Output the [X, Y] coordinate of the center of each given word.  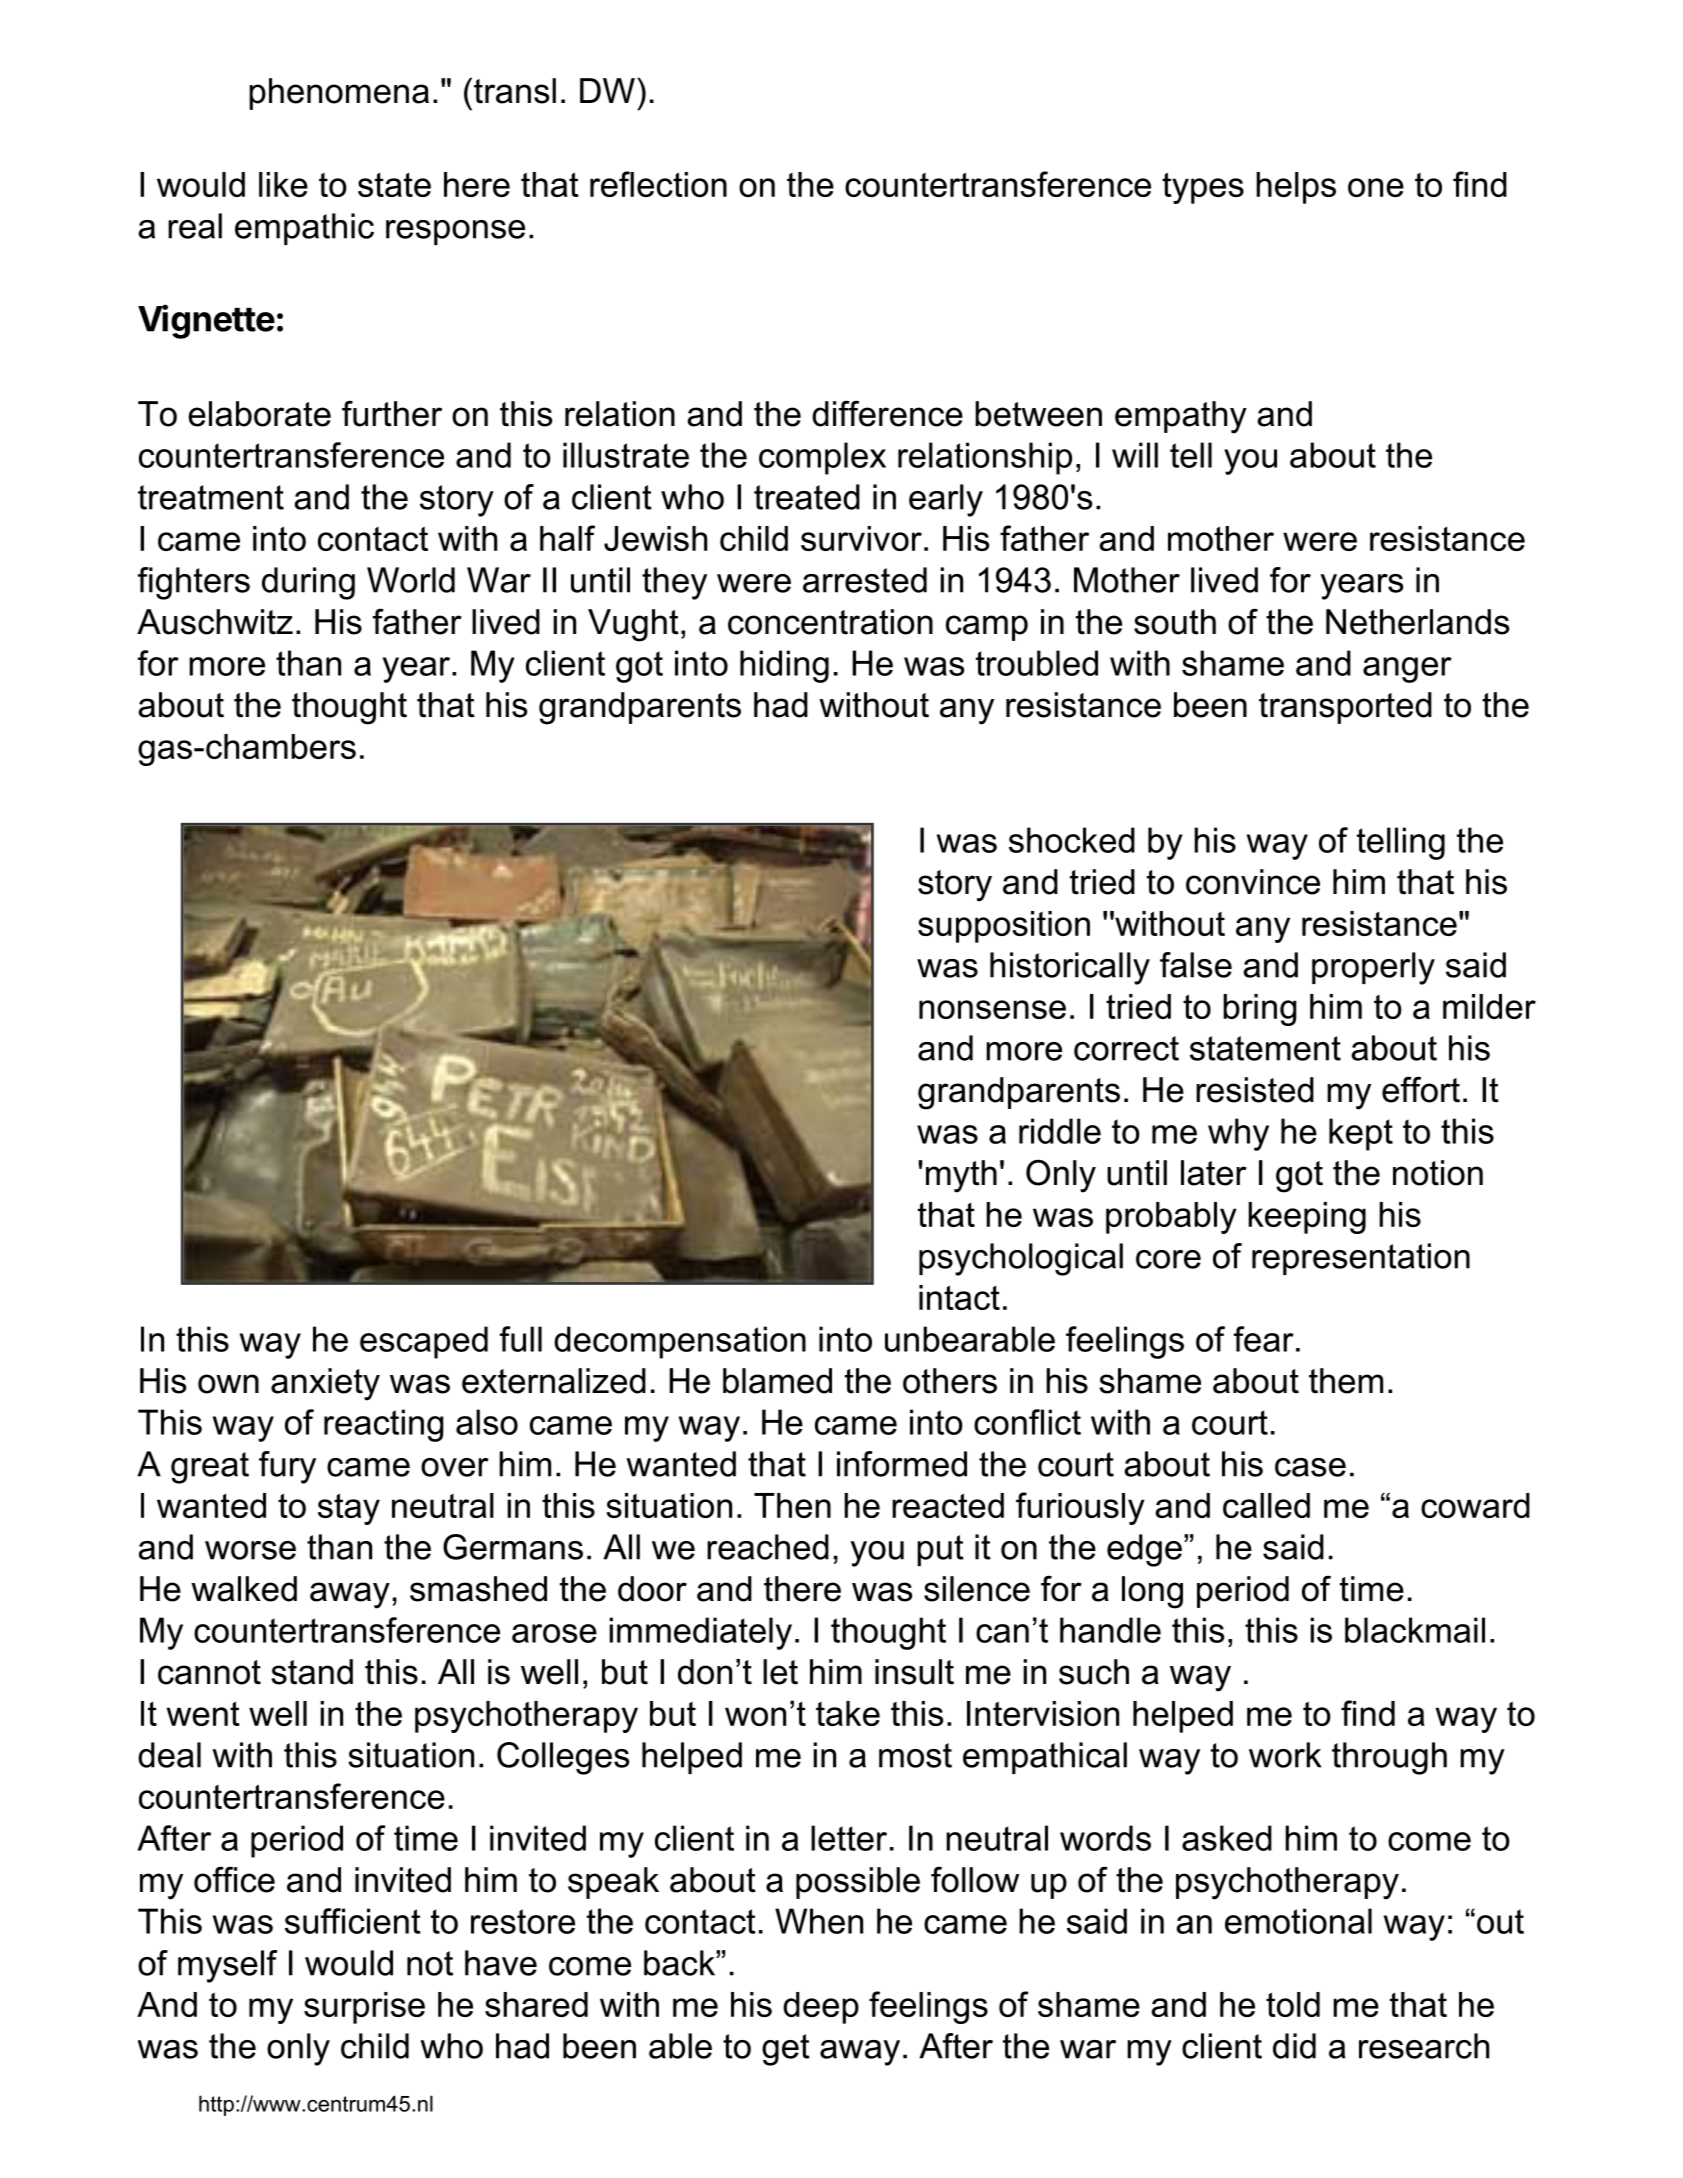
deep [821, 2008]
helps [1296, 188]
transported [1345, 708]
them [1346, 1381]
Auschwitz [215, 622]
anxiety [325, 1384]
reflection [658, 184]
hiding [784, 666]
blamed [777, 1381]
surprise [364, 2008]
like [283, 184]
